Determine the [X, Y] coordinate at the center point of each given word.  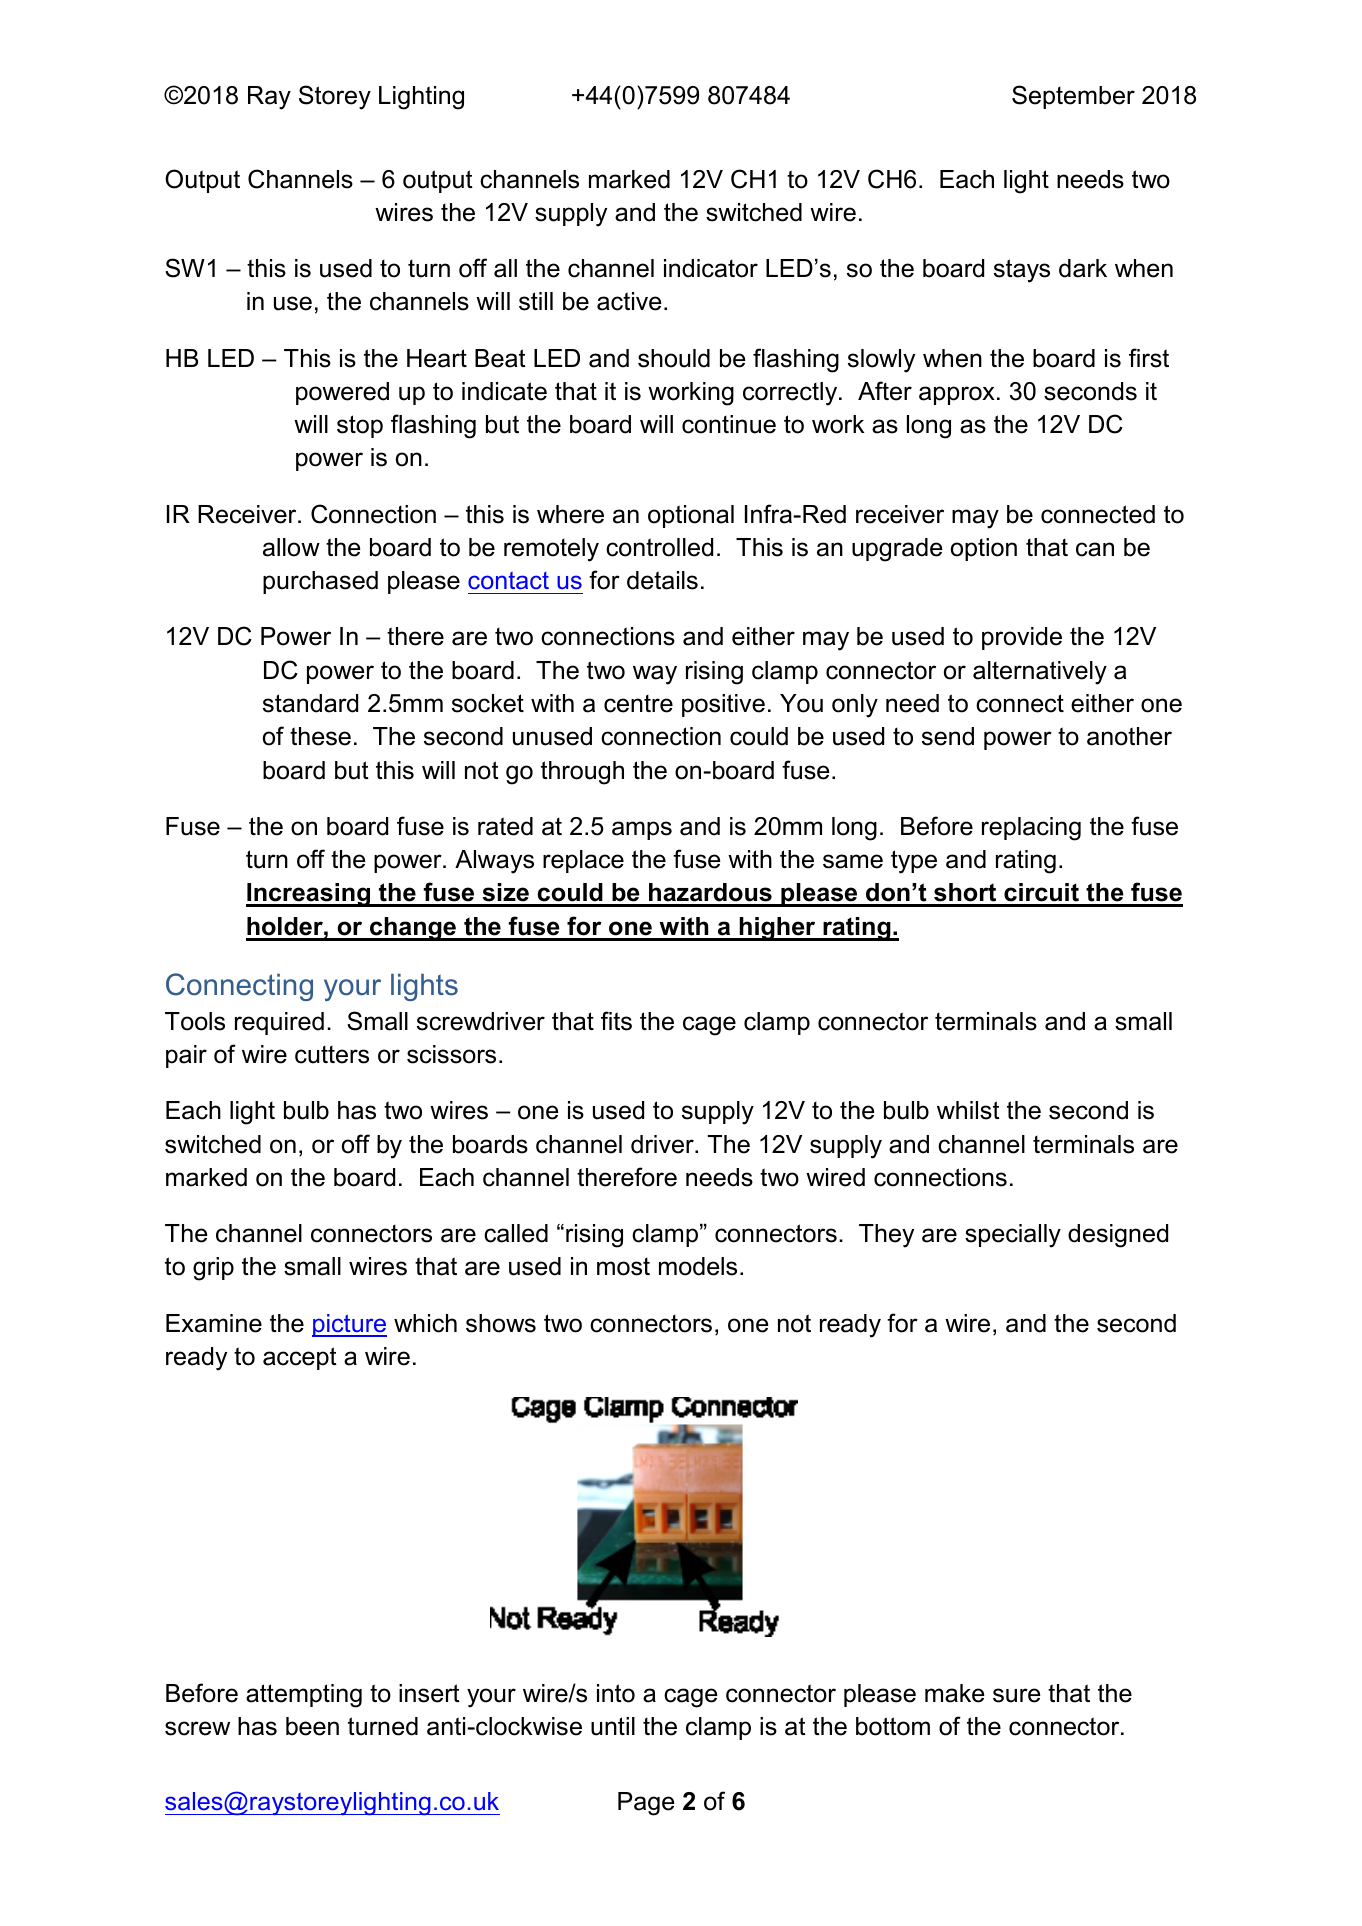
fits [616, 1021]
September [1073, 97]
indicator [711, 268]
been [312, 1726]
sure [1017, 1695]
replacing [1031, 829]
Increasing [309, 895]
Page [646, 1804]
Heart [437, 358]
